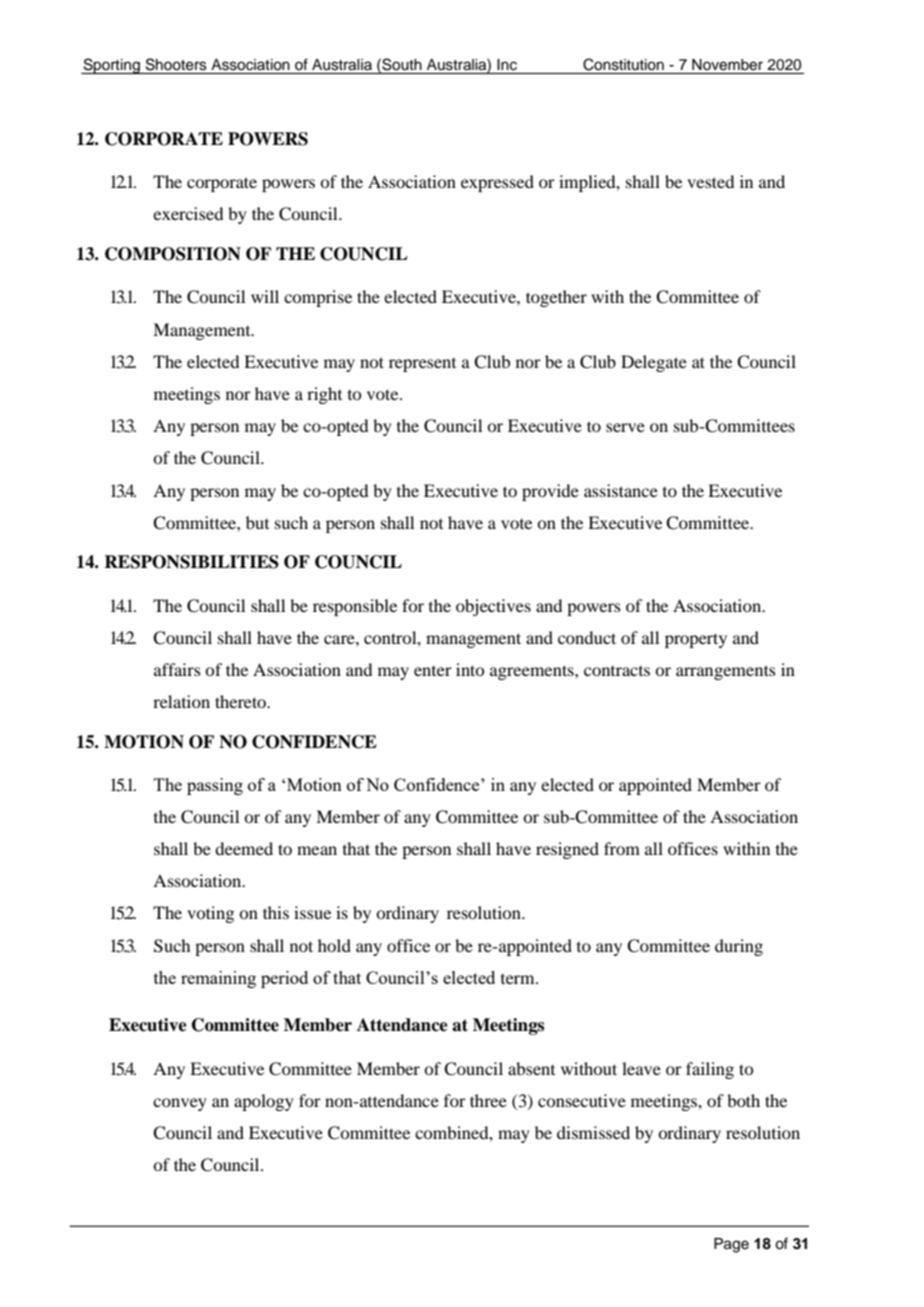 This screenshot has height=1307, width=924. I want to click on assistance, so click(621, 490).
